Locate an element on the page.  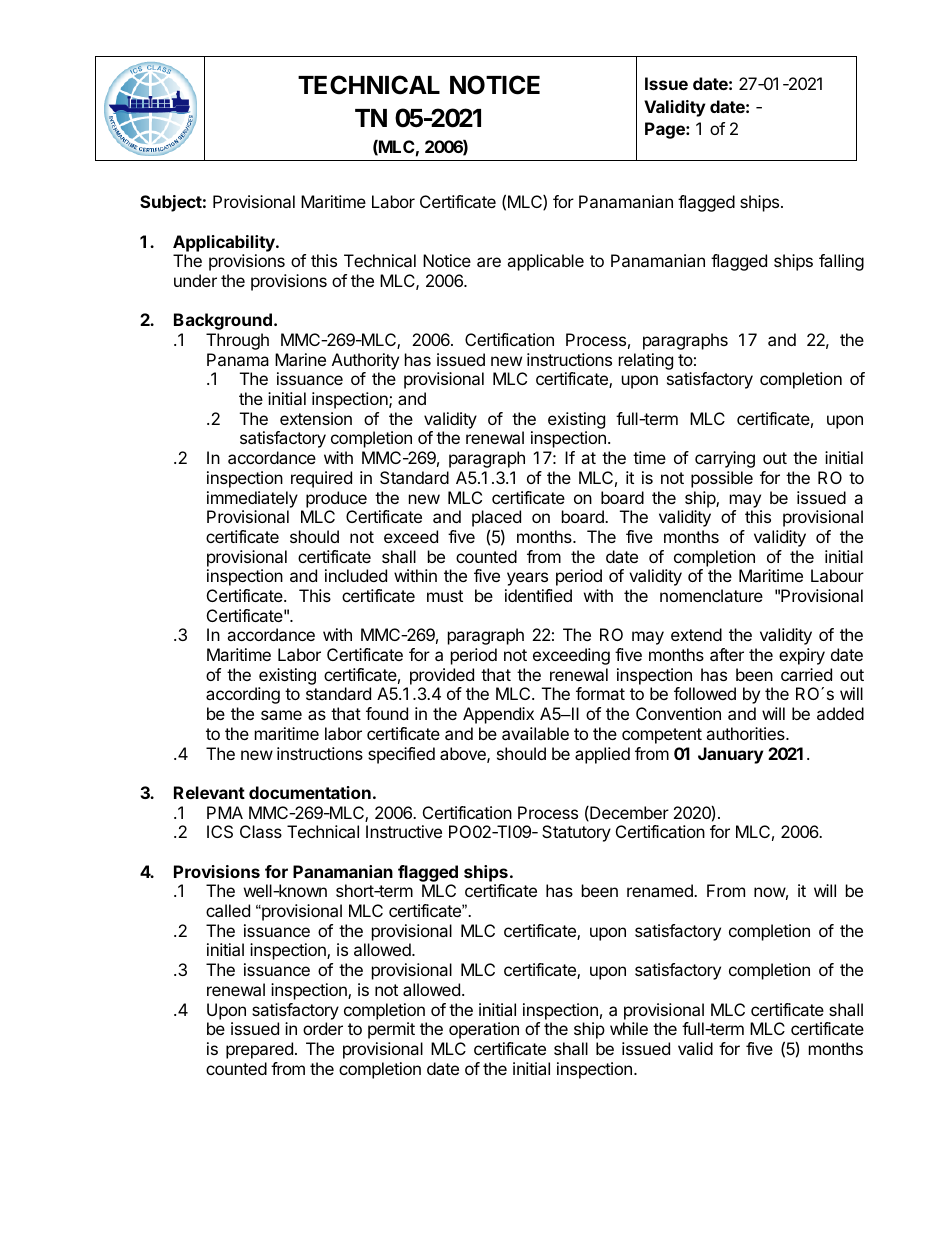
extension is located at coordinates (316, 418).
